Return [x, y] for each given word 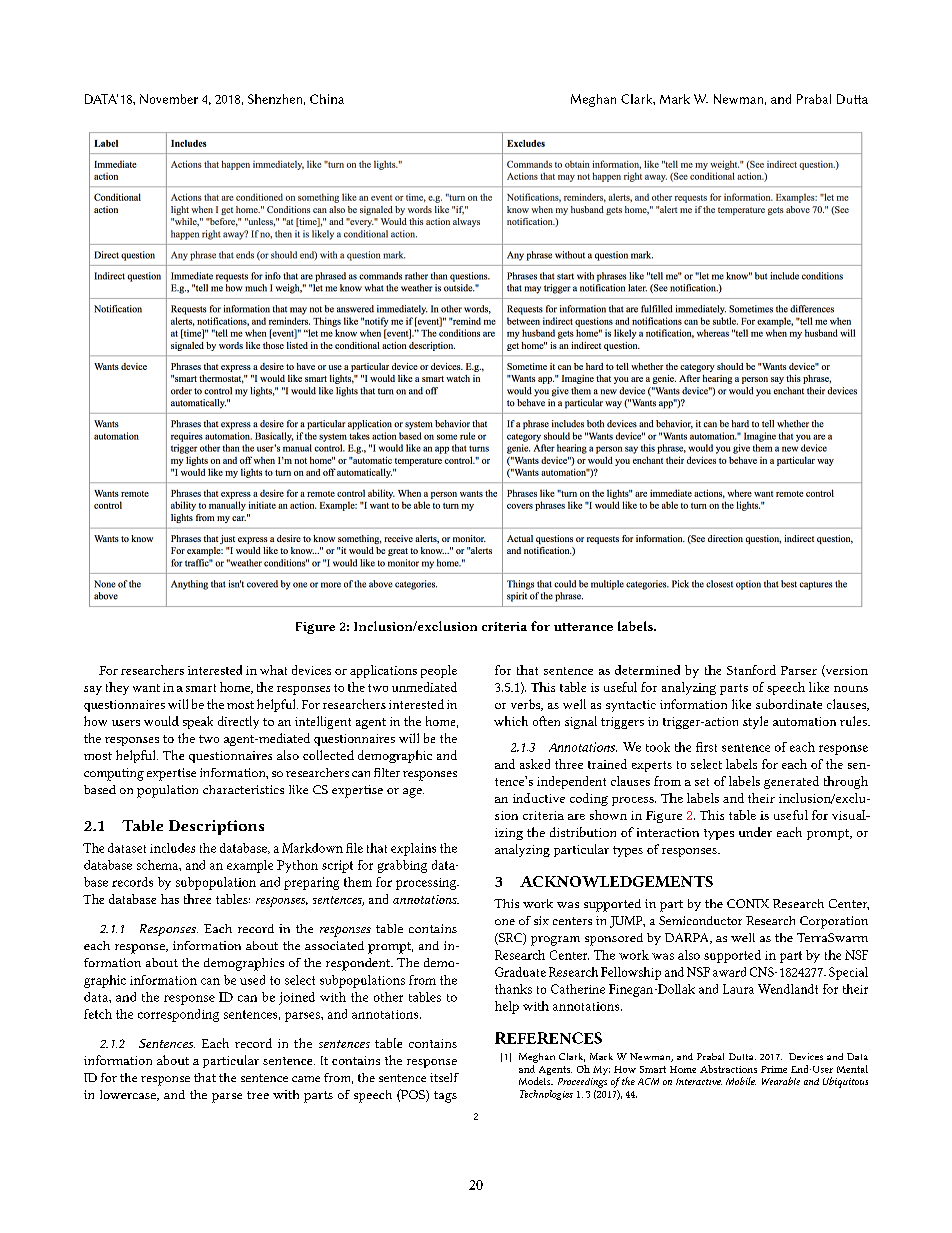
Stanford [751, 670]
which [511, 721]
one [505, 922]
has [170, 899]
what [273, 670]
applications [383, 671]
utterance [583, 627]
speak [198, 722]
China [327, 99]
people [439, 671]
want [146, 688]
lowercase [129, 1095]
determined [647, 670]
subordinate [789, 704]
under [755, 832]
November [169, 99]
